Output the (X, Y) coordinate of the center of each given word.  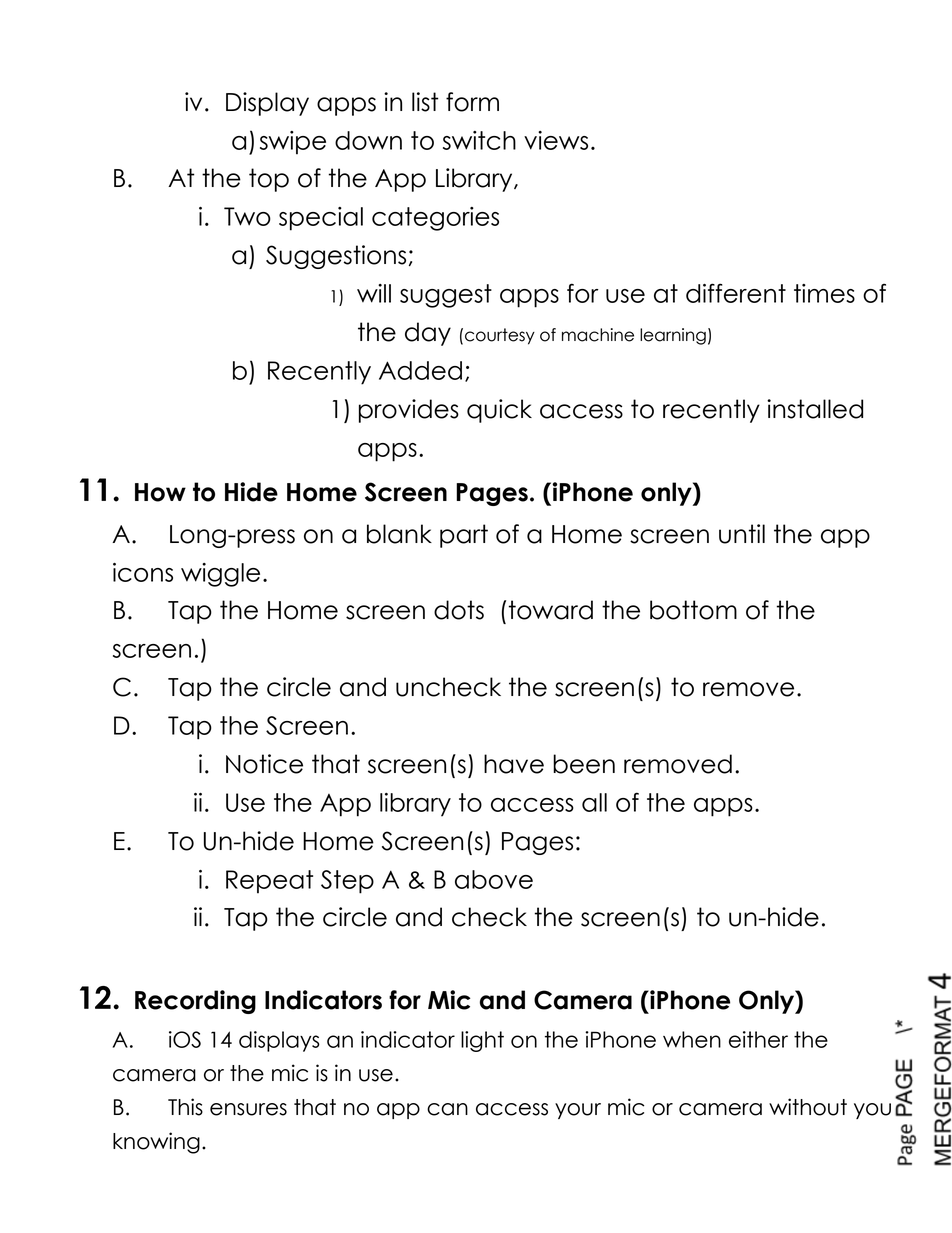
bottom (693, 610)
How (160, 492)
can (447, 1109)
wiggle (220, 575)
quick (499, 411)
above (494, 879)
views (556, 140)
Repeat (269, 882)
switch (479, 140)
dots (459, 610)
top (269, 180)
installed (815, 409)
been (584, 764)
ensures (248, 1109)
